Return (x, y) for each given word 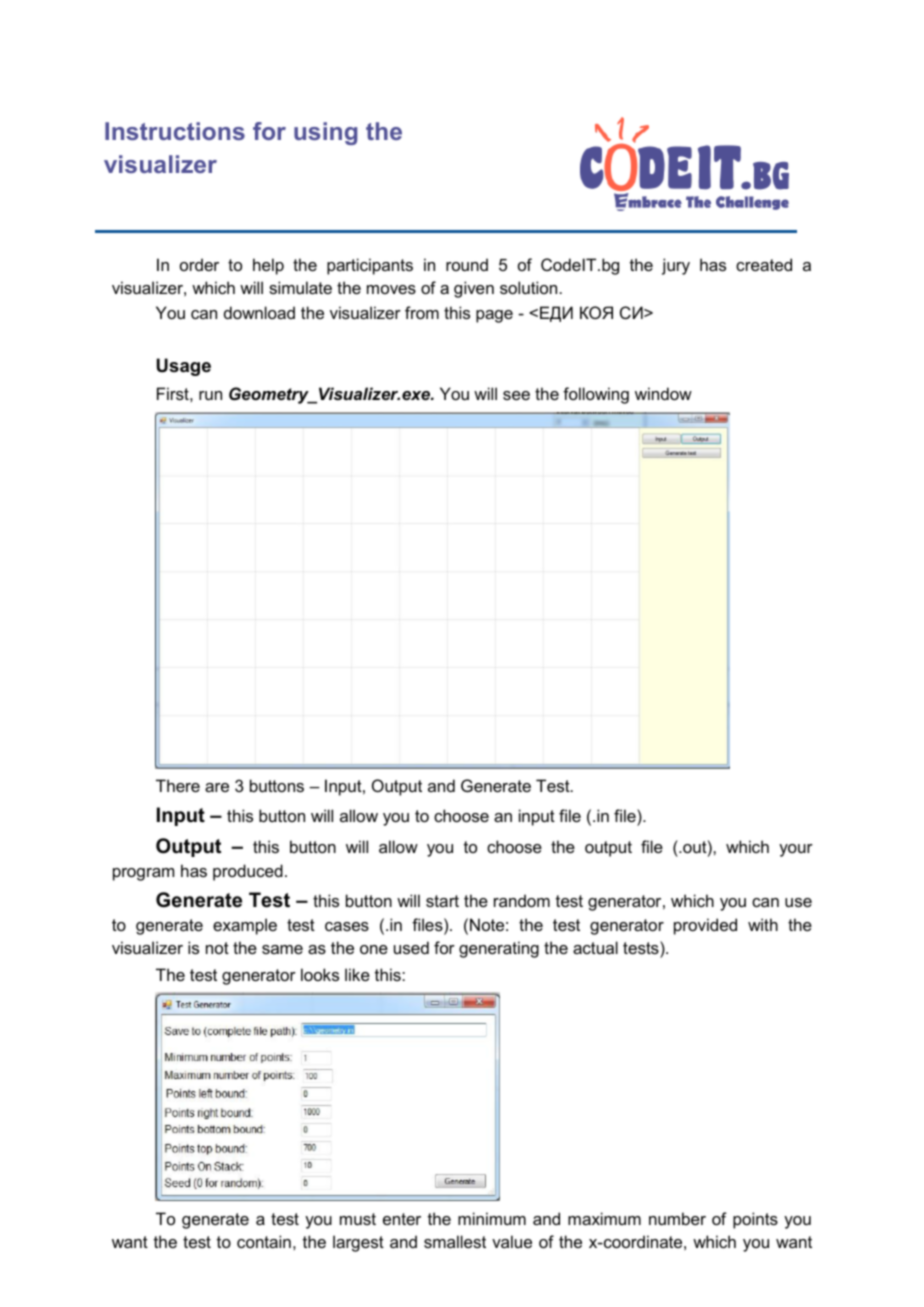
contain (264, 1241)
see (516, 395)
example (245, 926)
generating (499, 949)
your (796, 850)
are (217, 787)
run (210, 395)
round (467, 264)
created (764, 264)
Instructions (175, 131)
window (663, 393)
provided (705, 926)
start (442, 901)
